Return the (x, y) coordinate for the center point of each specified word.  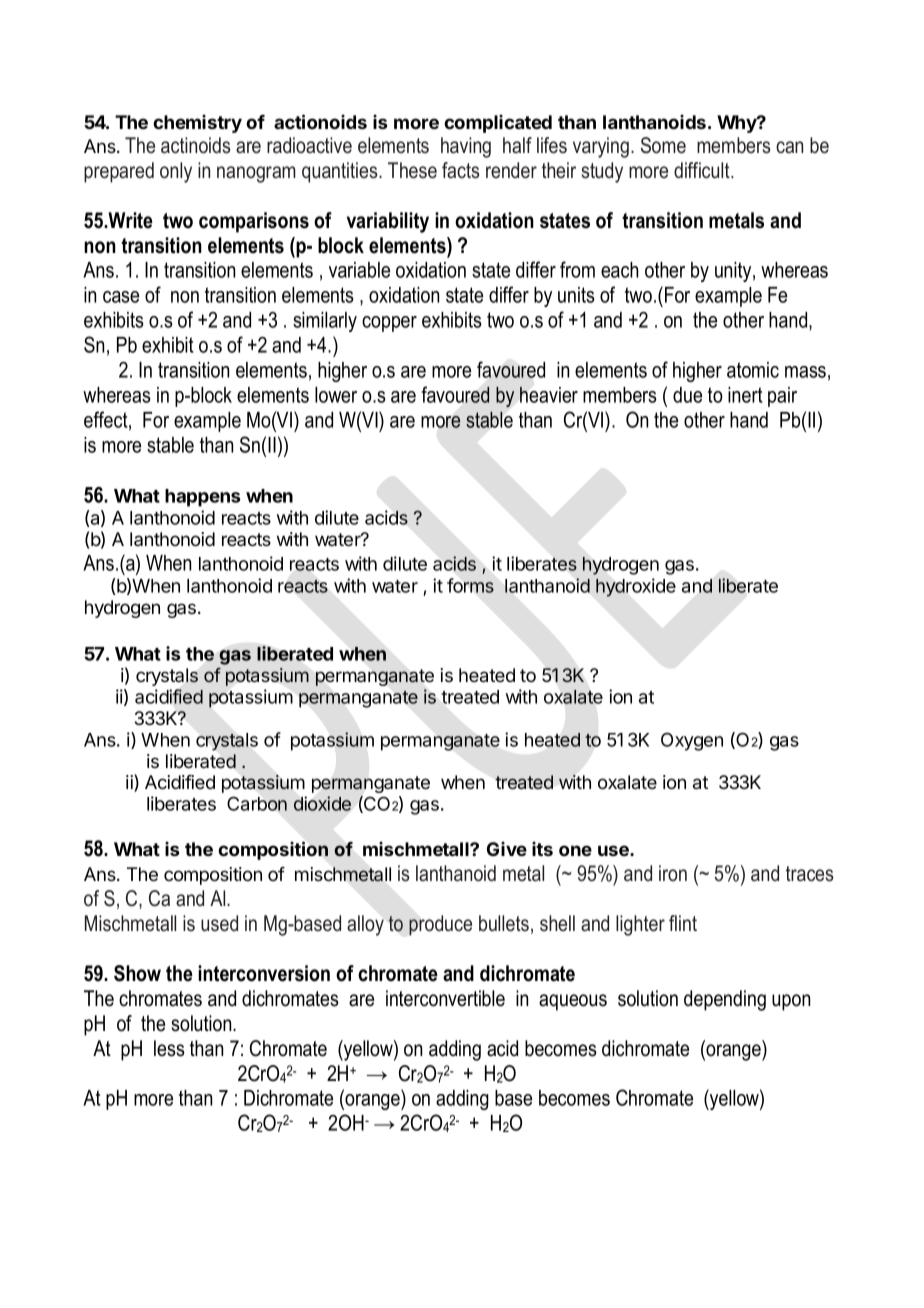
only (176, 172)
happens (203, 498)
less (169, 1048)
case (121, 297)
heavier (549, 394)
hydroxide (636, 587)
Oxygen (692, 741)
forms (470, 585)
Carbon (257, 803)
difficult (703, 170)
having (466, 147)
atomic (753, 370)
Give (507, 849)
